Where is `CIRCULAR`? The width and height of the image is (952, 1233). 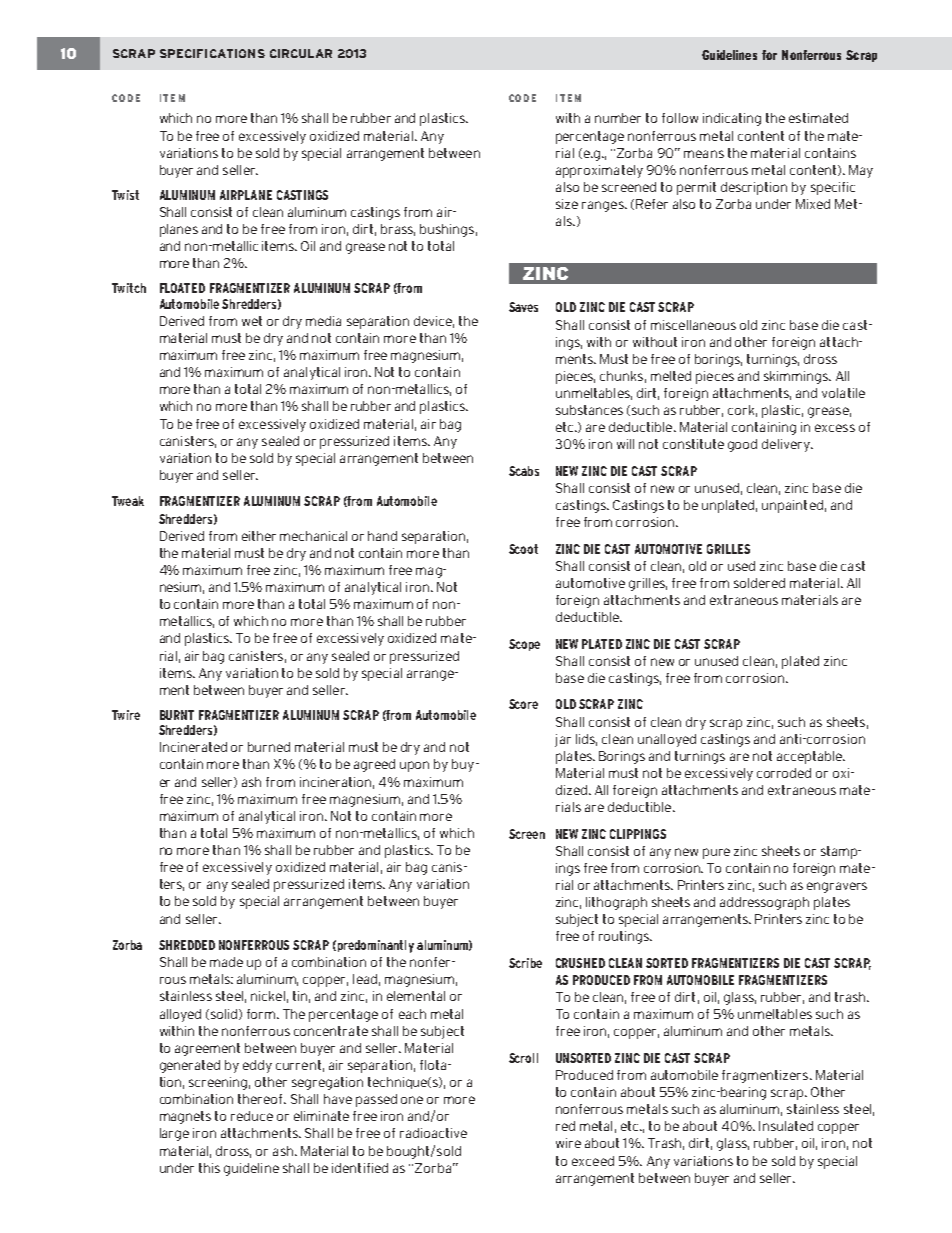 CIRCULAR is located at coordinates (301, 53).
